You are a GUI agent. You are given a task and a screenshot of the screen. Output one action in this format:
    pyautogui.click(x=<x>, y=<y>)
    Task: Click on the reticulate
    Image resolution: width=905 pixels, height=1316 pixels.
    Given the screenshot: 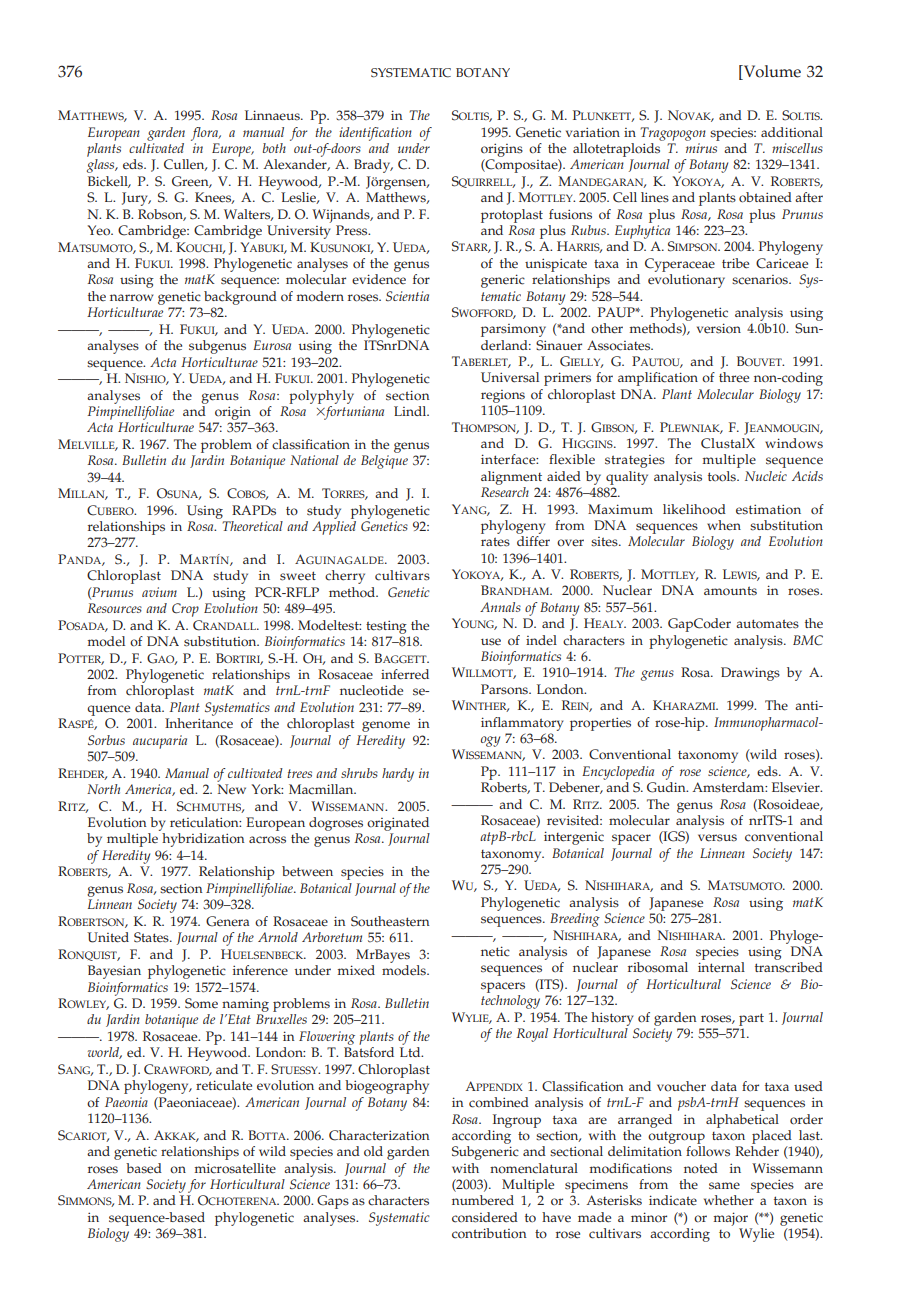 What is the action you would take?
    pyautogui.click(x=224, y=1085)
